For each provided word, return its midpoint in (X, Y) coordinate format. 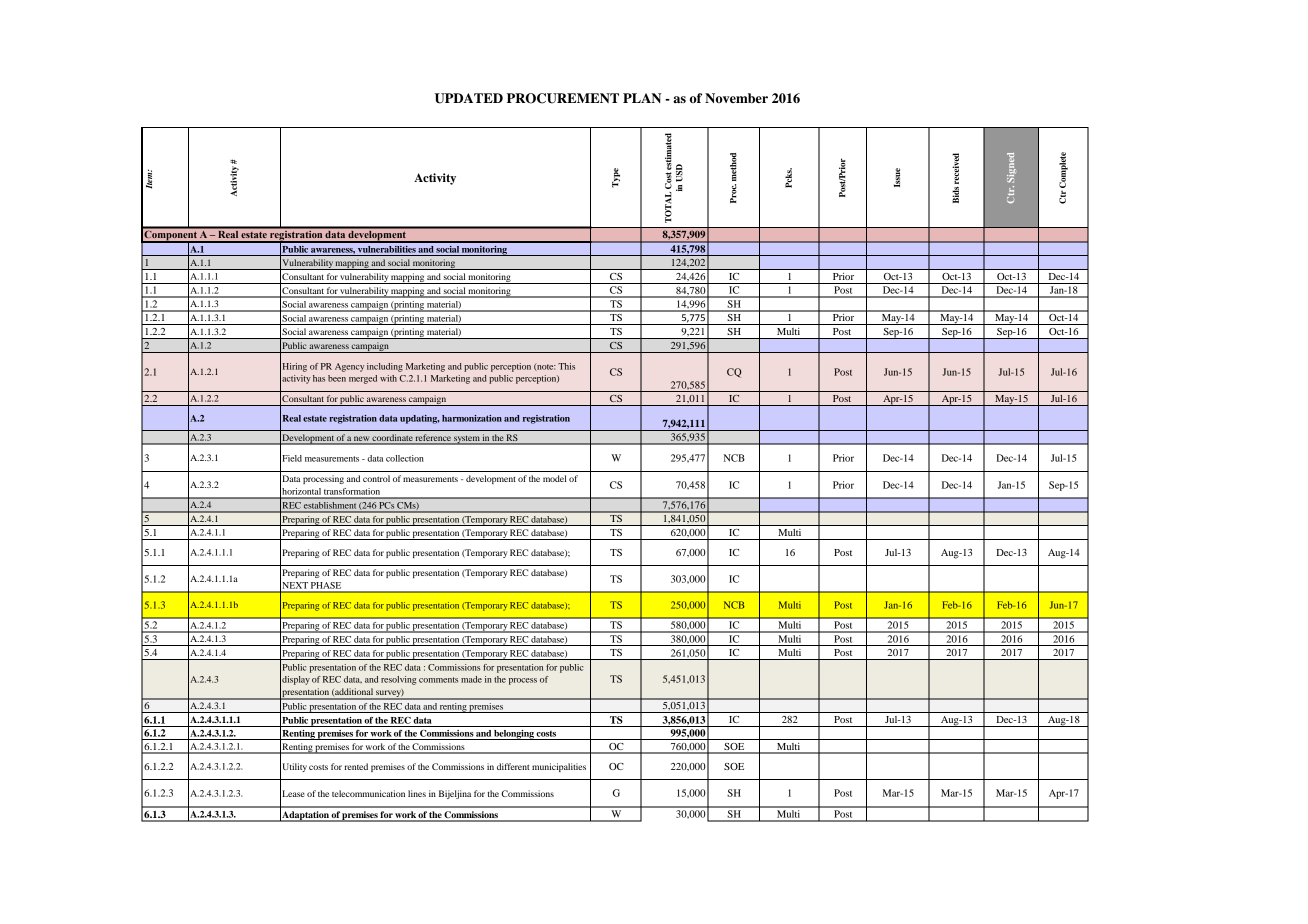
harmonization (472, 418)
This (566, 366)
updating (420, 419)
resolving (398, 680)
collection (405, 458)
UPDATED (469, 98)
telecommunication (368, 793)
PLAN (642, 98)
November (736, 98)
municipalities (559, 767)
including (385, 367)
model (555, 478)
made (471, 679)
